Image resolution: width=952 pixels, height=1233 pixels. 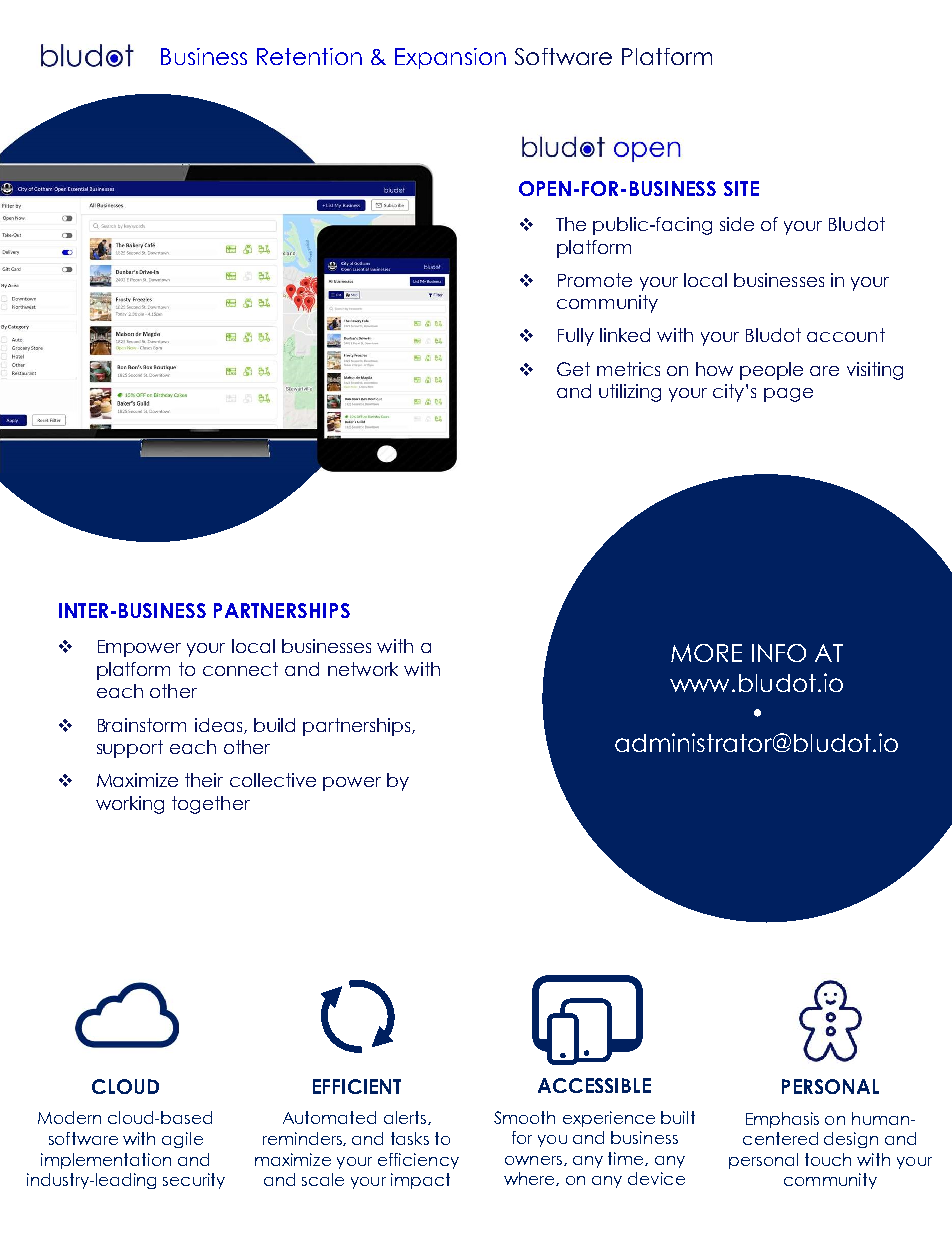 I want to click on Fully, so click(x=576, y=337).
